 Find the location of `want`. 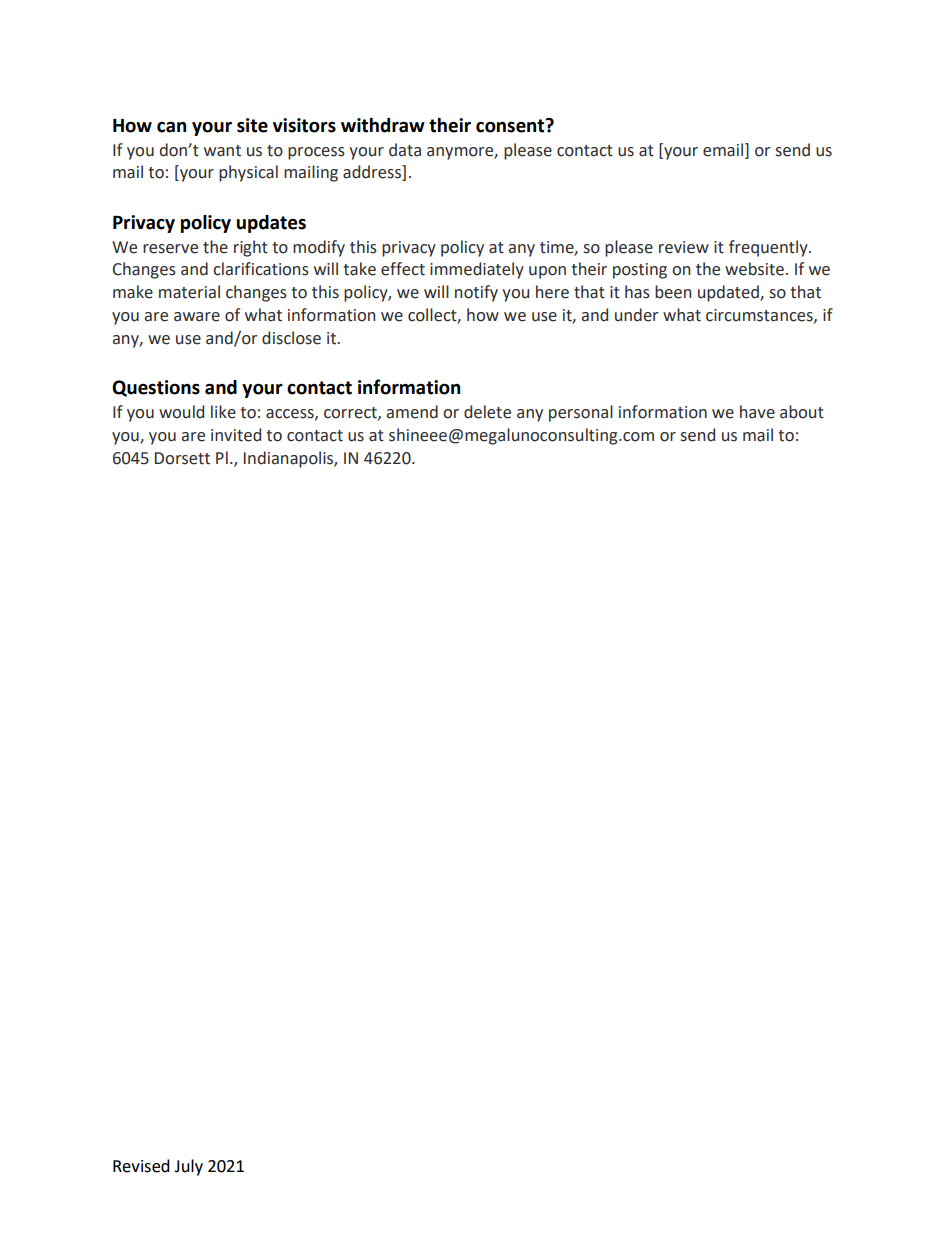

want is located at coordinates (222, 151).
